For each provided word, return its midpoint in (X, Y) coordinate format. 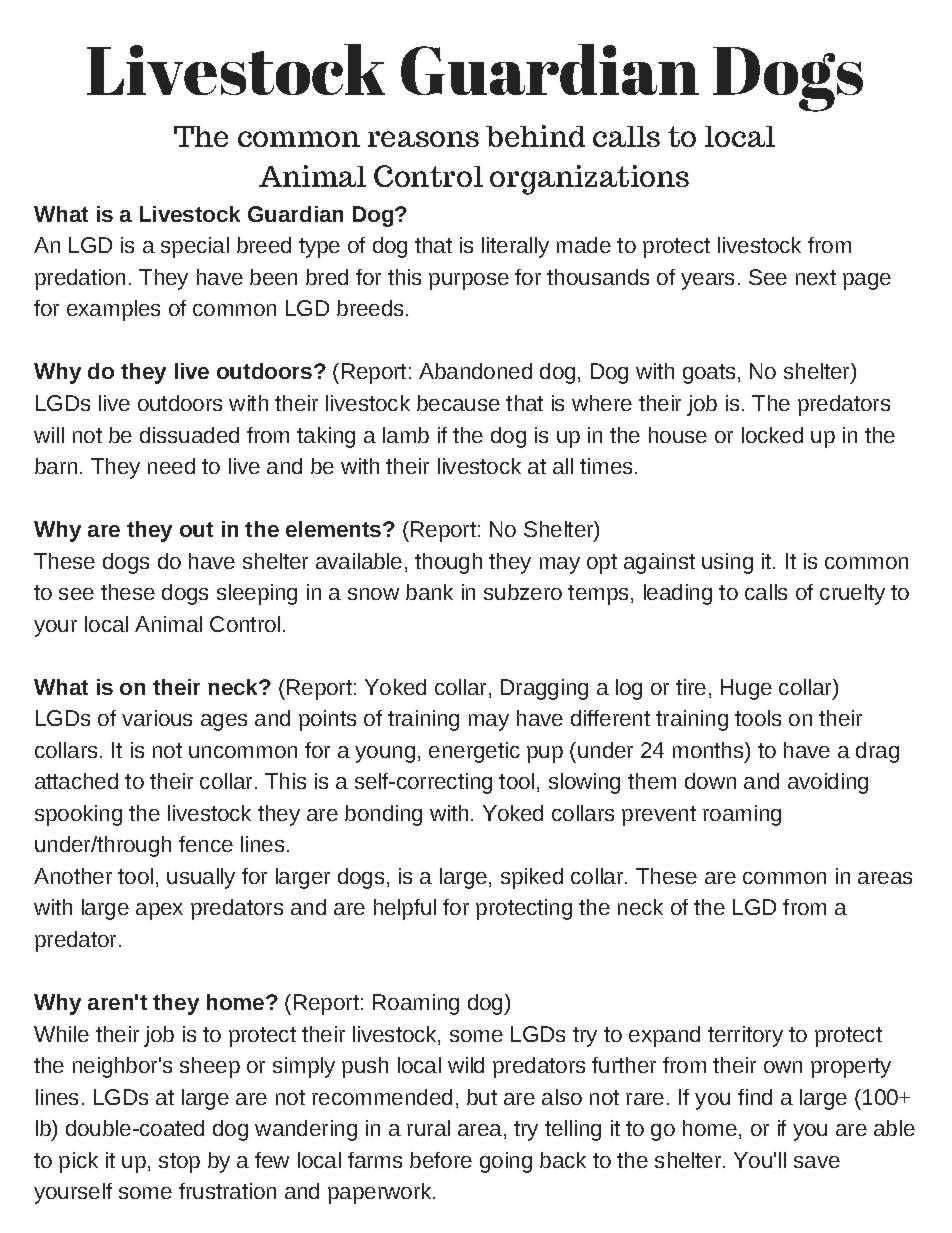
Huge (746, 689)
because (458, 403)
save (817, 1162)
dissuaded (189, 435)
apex (159, 911)
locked (772, 435)
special (195, 247)
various (157, 718)
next (816, 277)
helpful (405, 909)
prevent (659, 816)
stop (179, 1163)
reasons (423, 139)
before (441, 1160)
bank (429, 592)
